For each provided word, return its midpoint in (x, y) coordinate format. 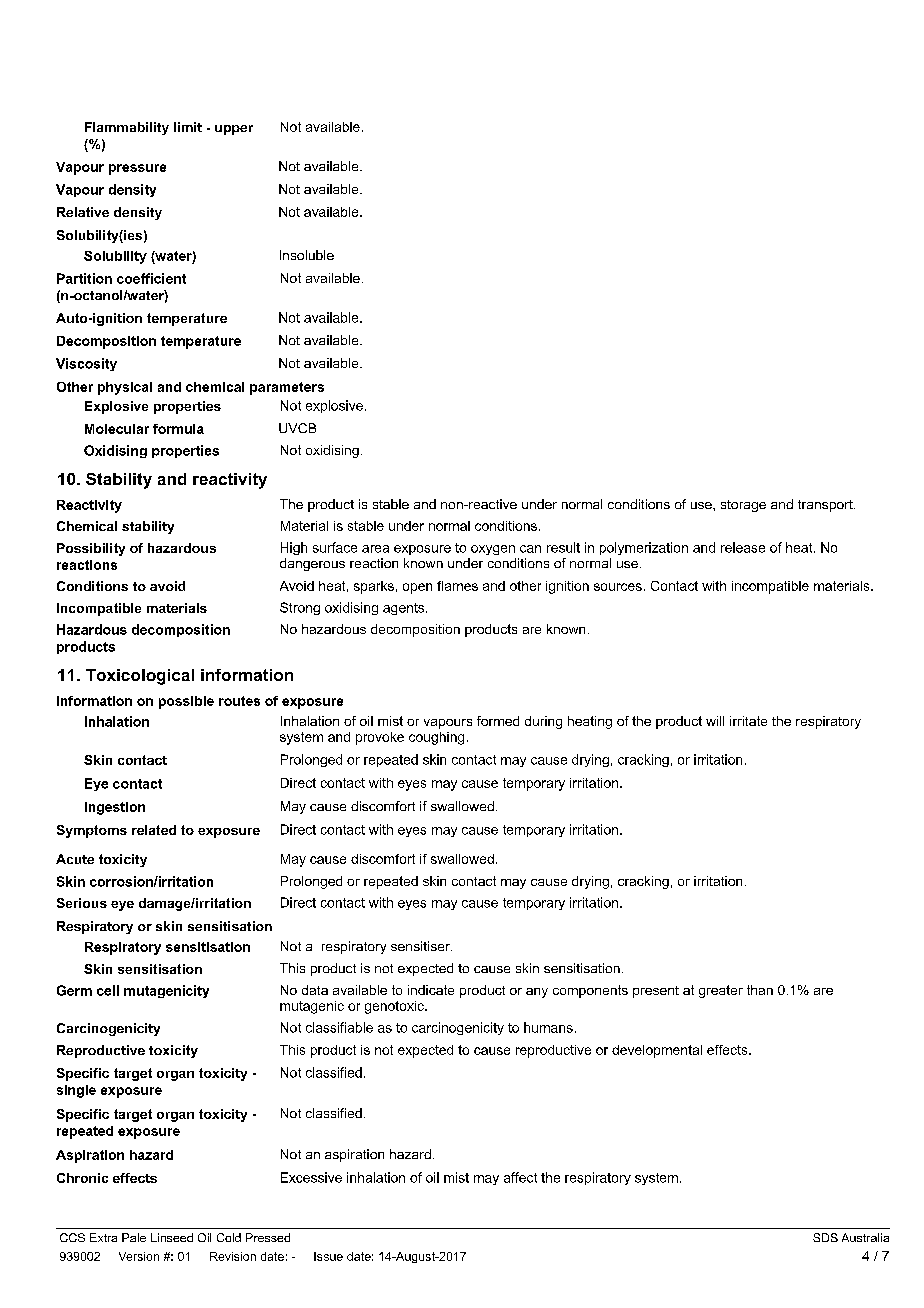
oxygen (493, 550)
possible (186, 702)
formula (178, 429)
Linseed (172, 1237)
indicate (431, 990)
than (760, 990)
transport (826, 506)
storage (743, 506)
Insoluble (307, 255)
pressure (137, 169)
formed (498, 721)
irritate (748, 721)
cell (108, 990)
